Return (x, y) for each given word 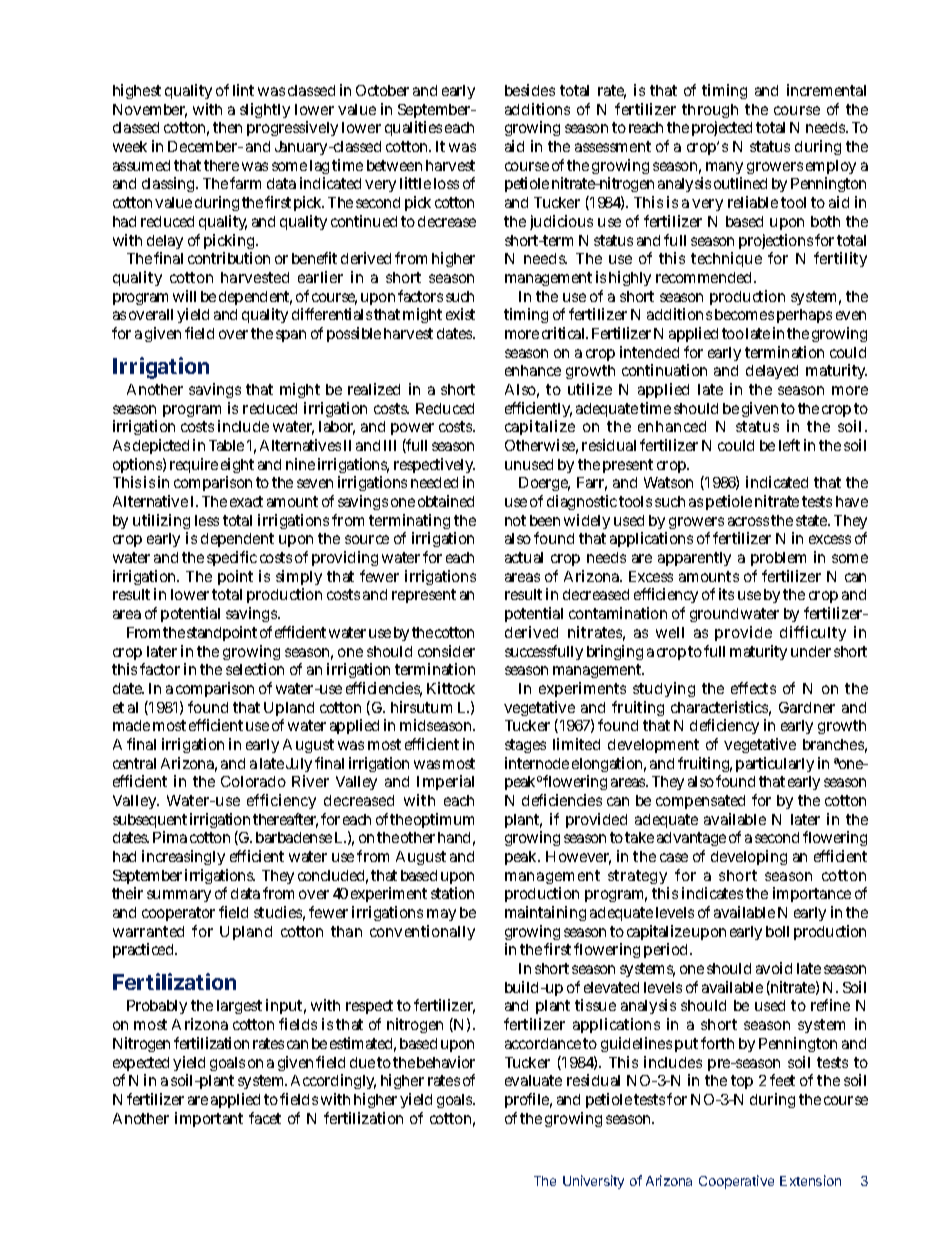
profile (528, 1100)
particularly (775, 764)
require (194, 465)
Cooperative (736, 1182)
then (227, 127)
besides (530, 90)
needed (434, 482)
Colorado (253, 781)
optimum (444, 820)
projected (722, 128)
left (789, 445)
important (209, 1119)
